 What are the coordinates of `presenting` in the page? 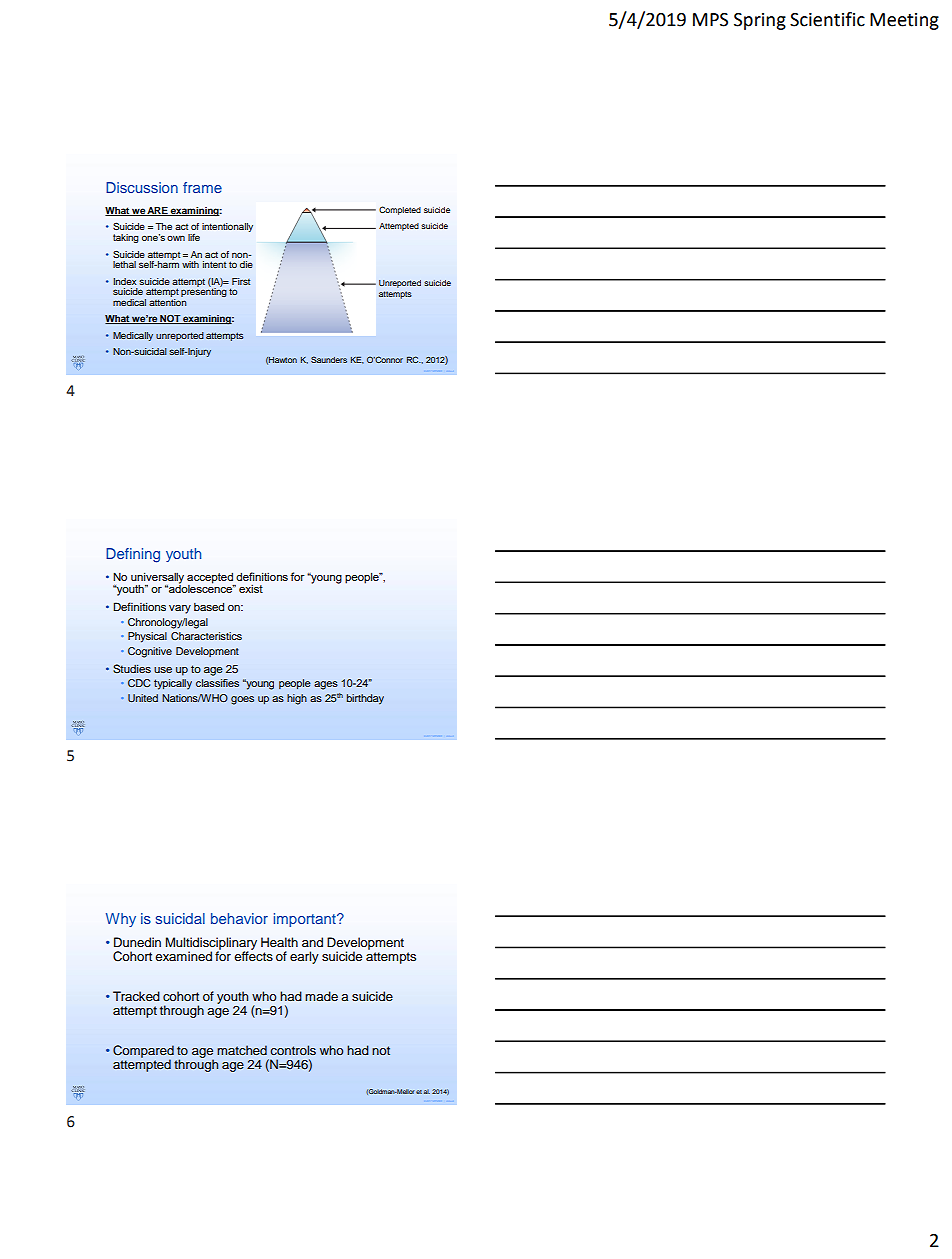 It's located at (204, 291).
